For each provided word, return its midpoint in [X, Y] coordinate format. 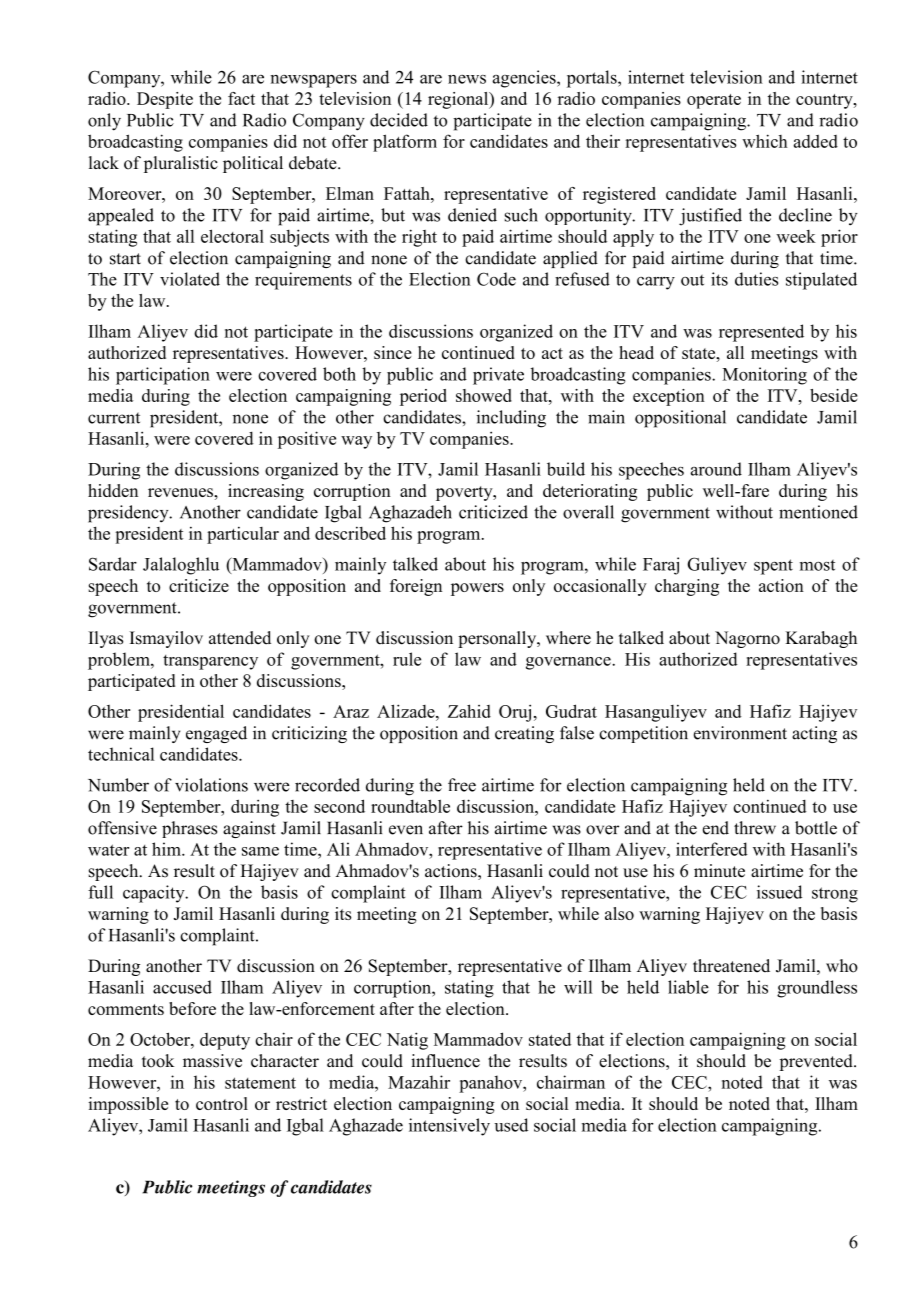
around [716, 469]
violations [211, 785]
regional [459, 100]
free [462, 785]
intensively [449, 1127]
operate [714, 101]
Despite [165, 100]
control [222, 1103]
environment [740, 733]
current [114, 418]
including [511, 419]
